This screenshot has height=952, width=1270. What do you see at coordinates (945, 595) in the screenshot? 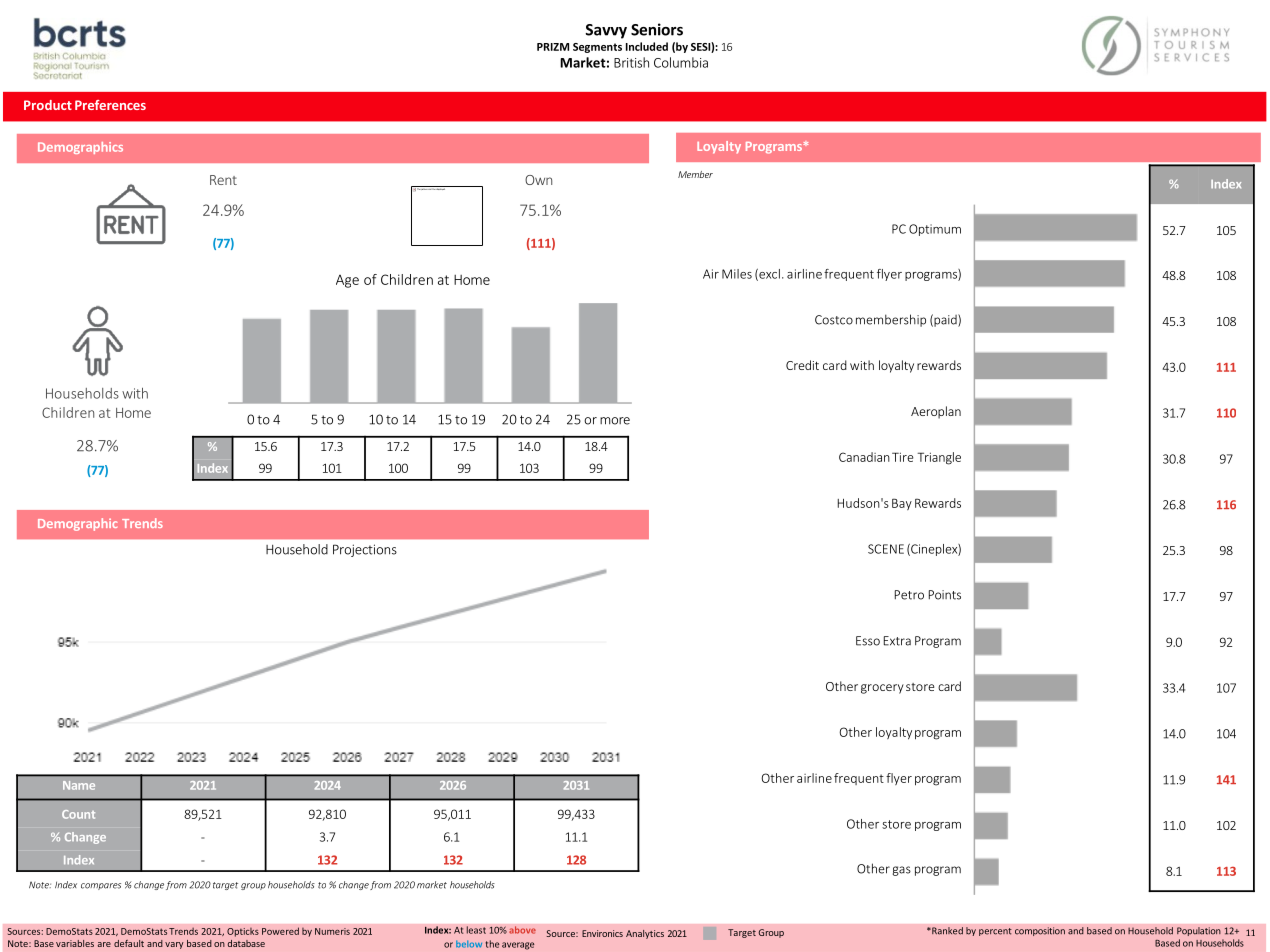
I see `Points` at bounding box center [945, 595].
